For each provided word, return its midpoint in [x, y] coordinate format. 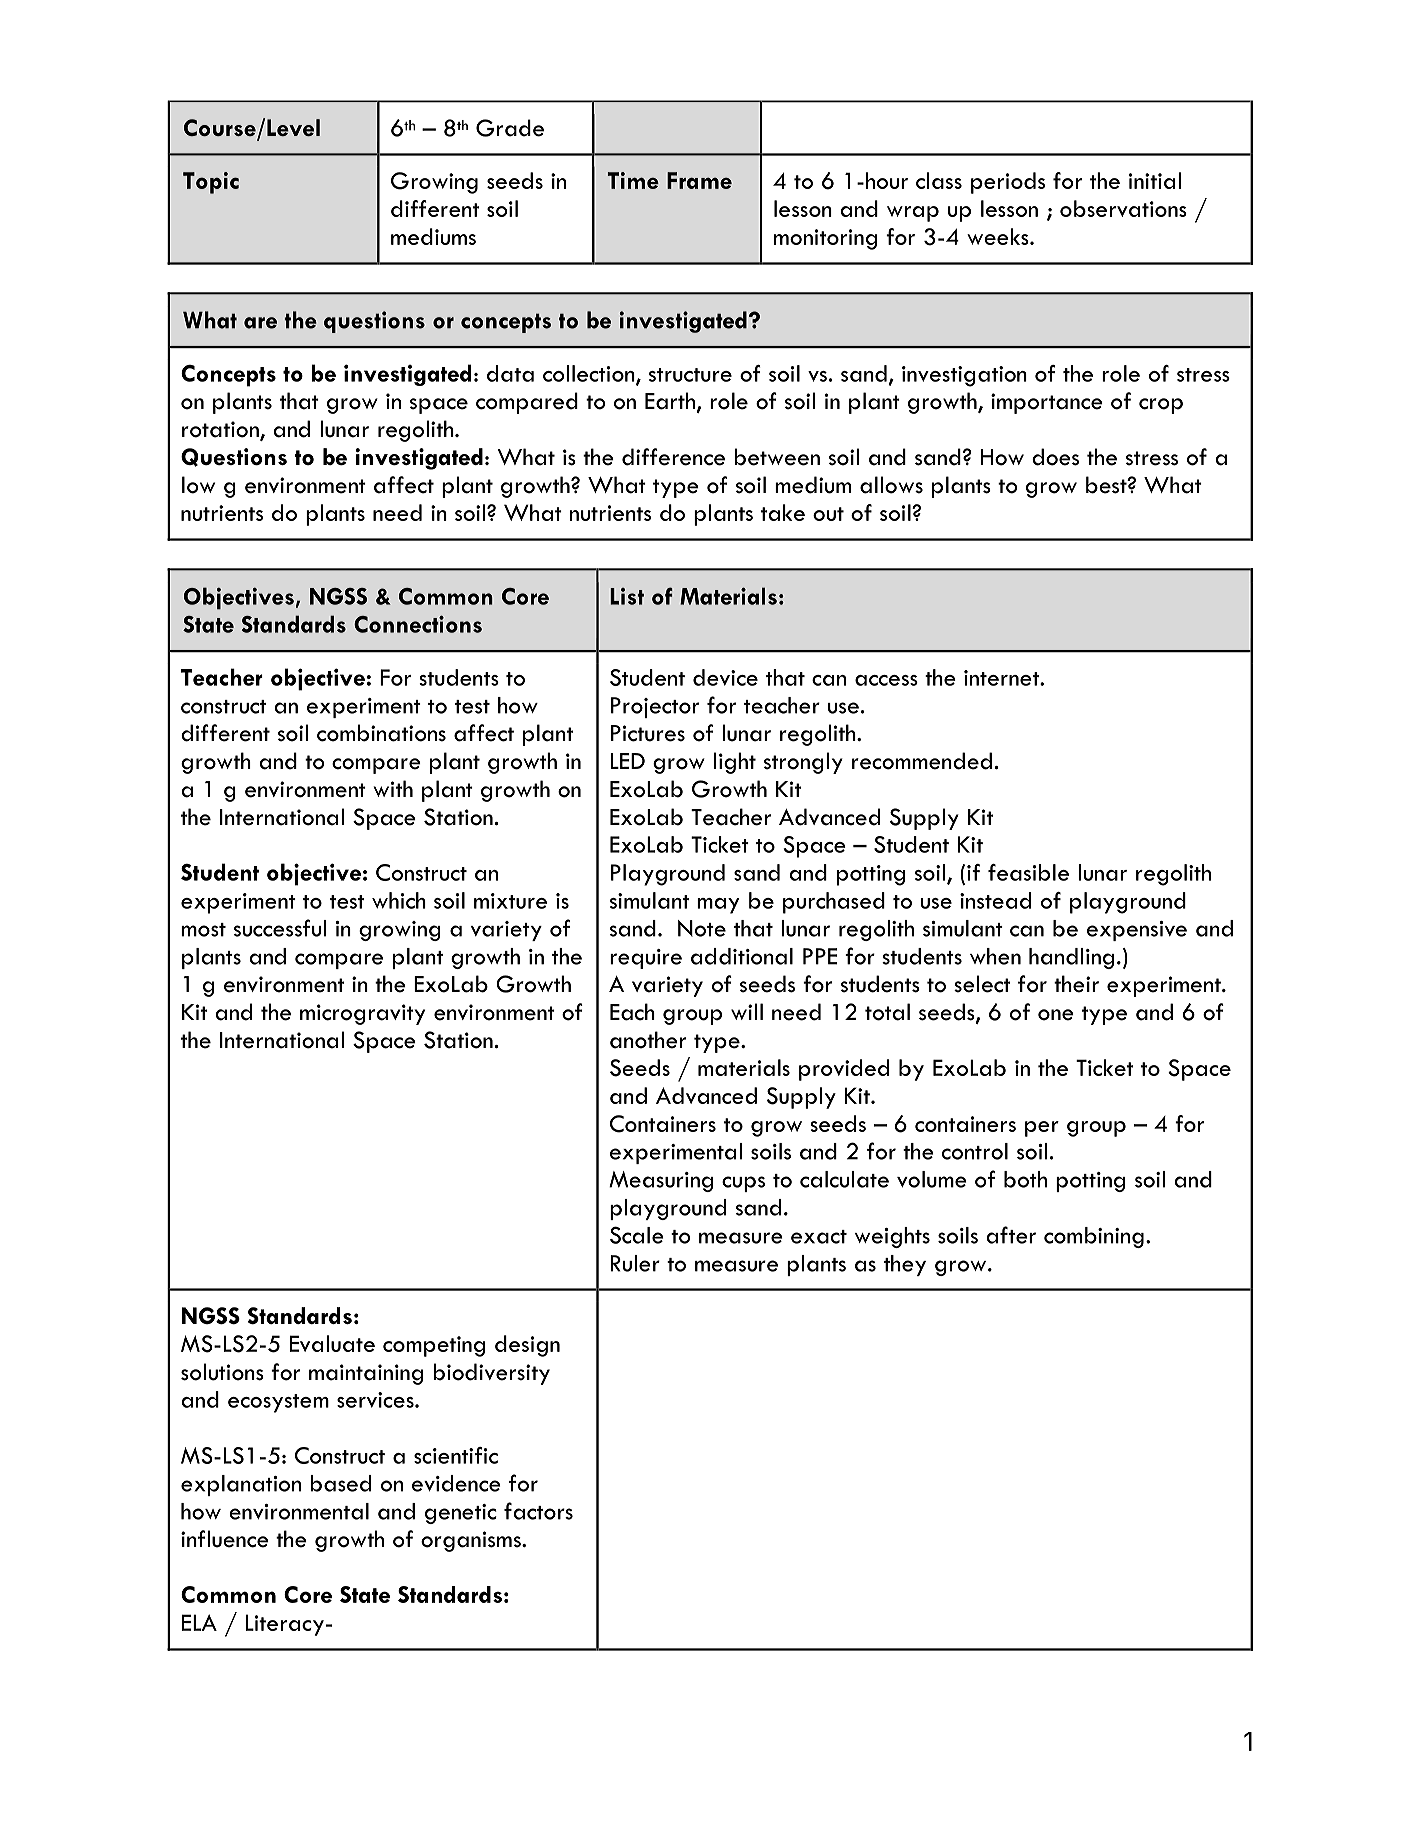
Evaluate [332, 1343]
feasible [1028, 872]
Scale [637, 1235]
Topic [211, 183]
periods [1008, 183]
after [1011, 1235]
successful [280, 928]
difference [673, 457]
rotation [221, 430]
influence [225, 1539]
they [905, 1265]
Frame [699, 180]
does [1055, 457]
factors [538, 1511]
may [718, 906]
